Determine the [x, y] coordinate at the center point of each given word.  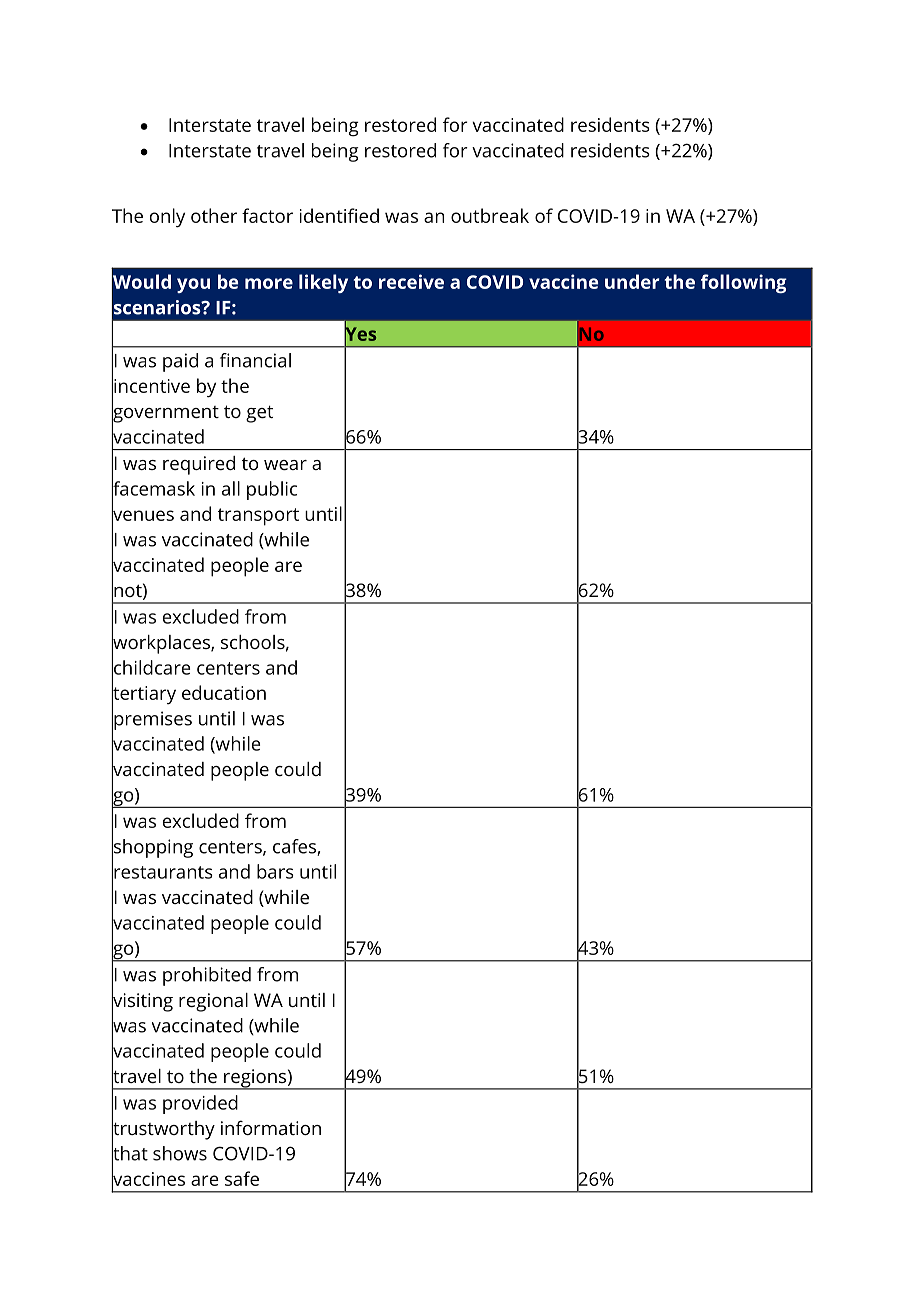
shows [180, 1153]
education [224, 692]
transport [258, 517]
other [214, 215]
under [632, 281]
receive [411, 281]
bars [275, 871]
